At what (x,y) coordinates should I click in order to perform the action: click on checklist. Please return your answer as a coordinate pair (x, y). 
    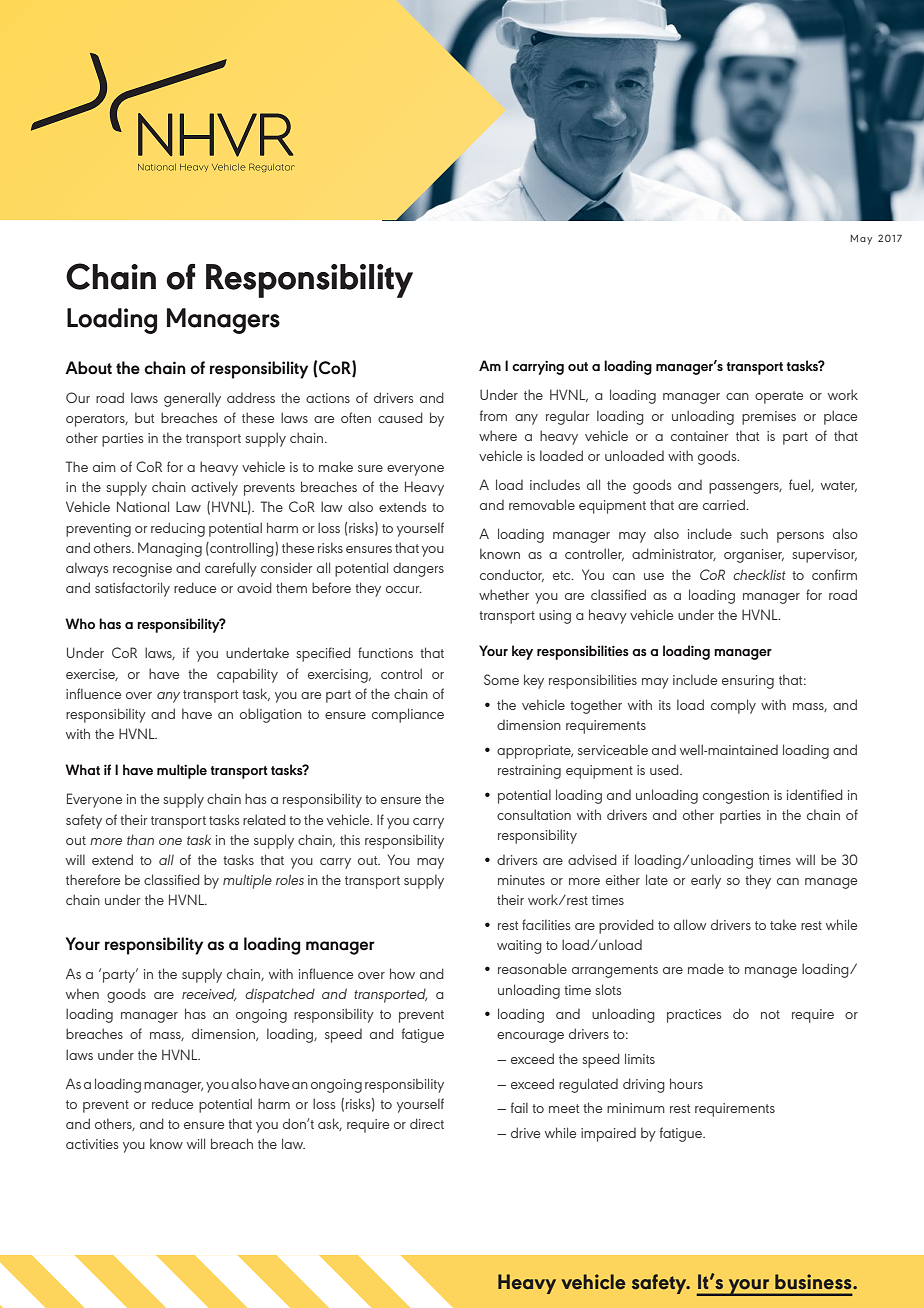
    Looking at the image, I should click on (759, 574).
